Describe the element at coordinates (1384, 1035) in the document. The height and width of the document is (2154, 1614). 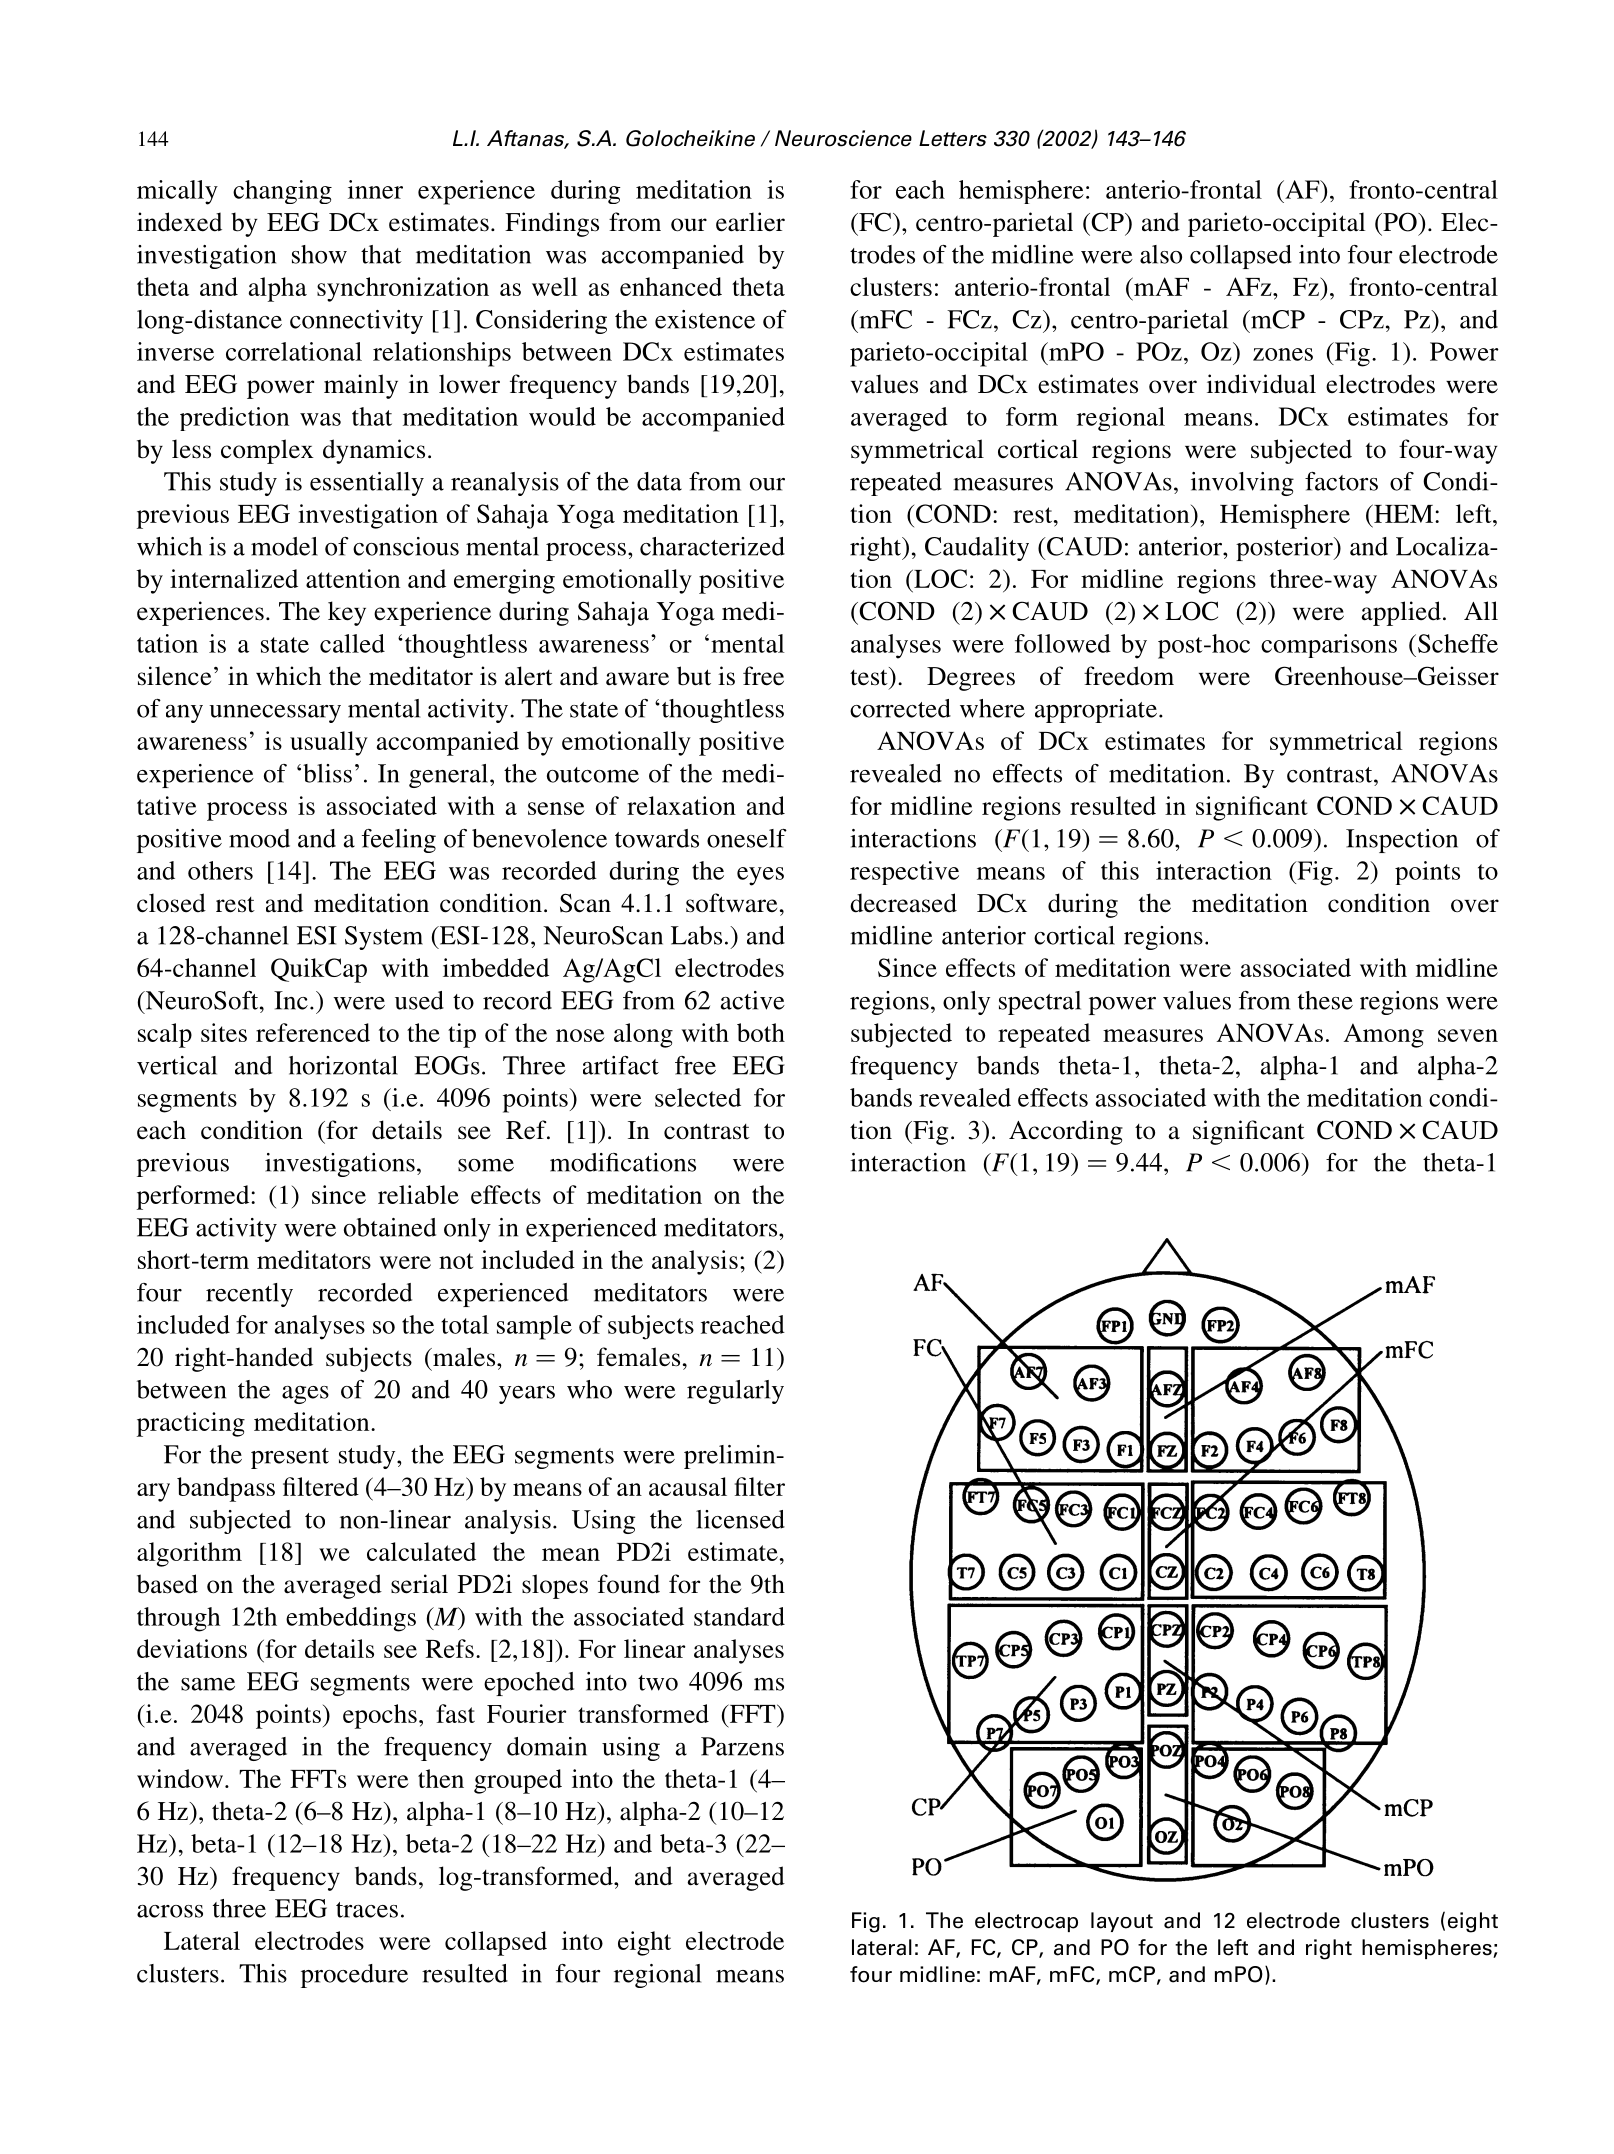
I see `Among` at that location.
